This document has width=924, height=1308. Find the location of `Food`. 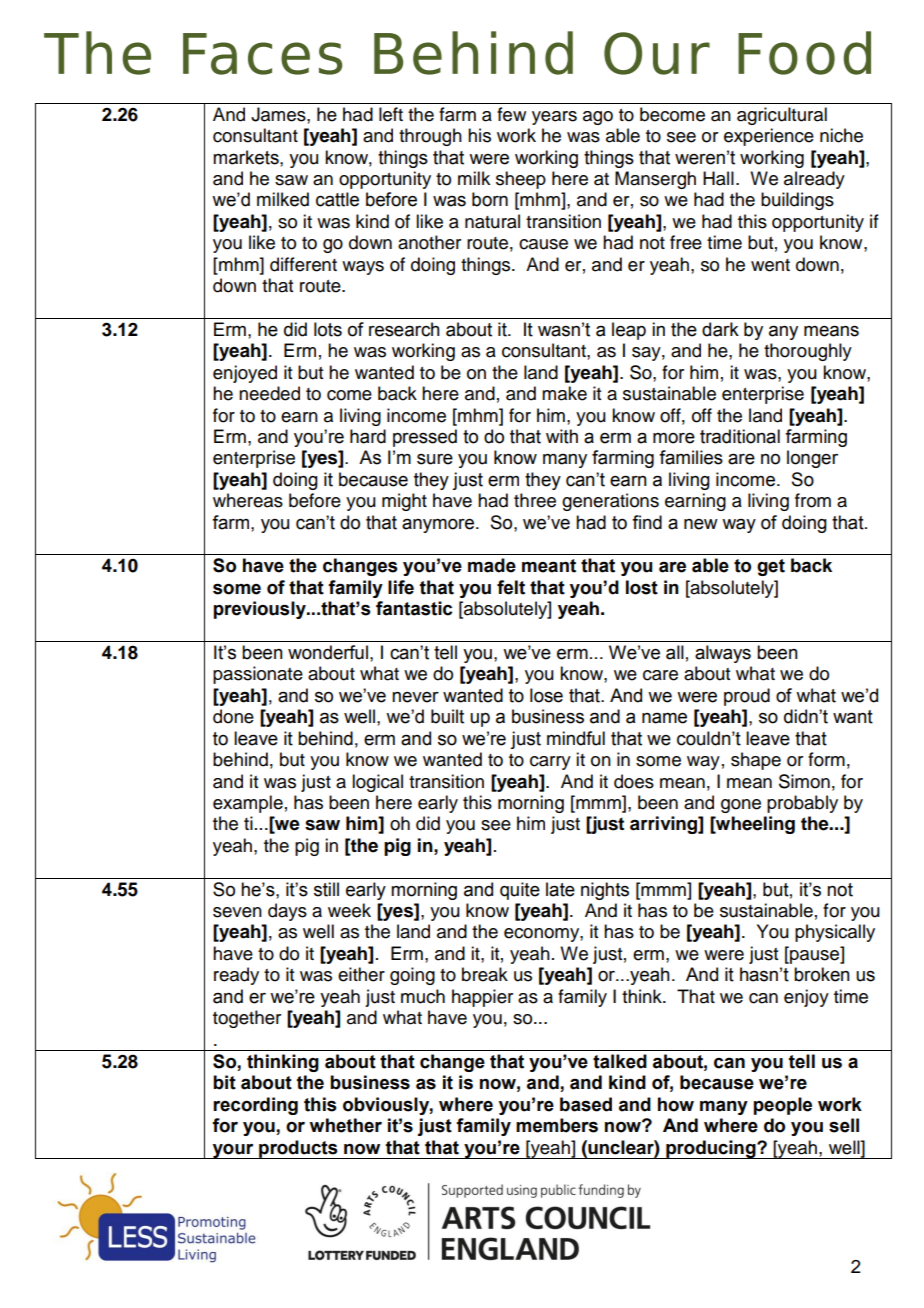

Food is located at coordinates (804, 53).
